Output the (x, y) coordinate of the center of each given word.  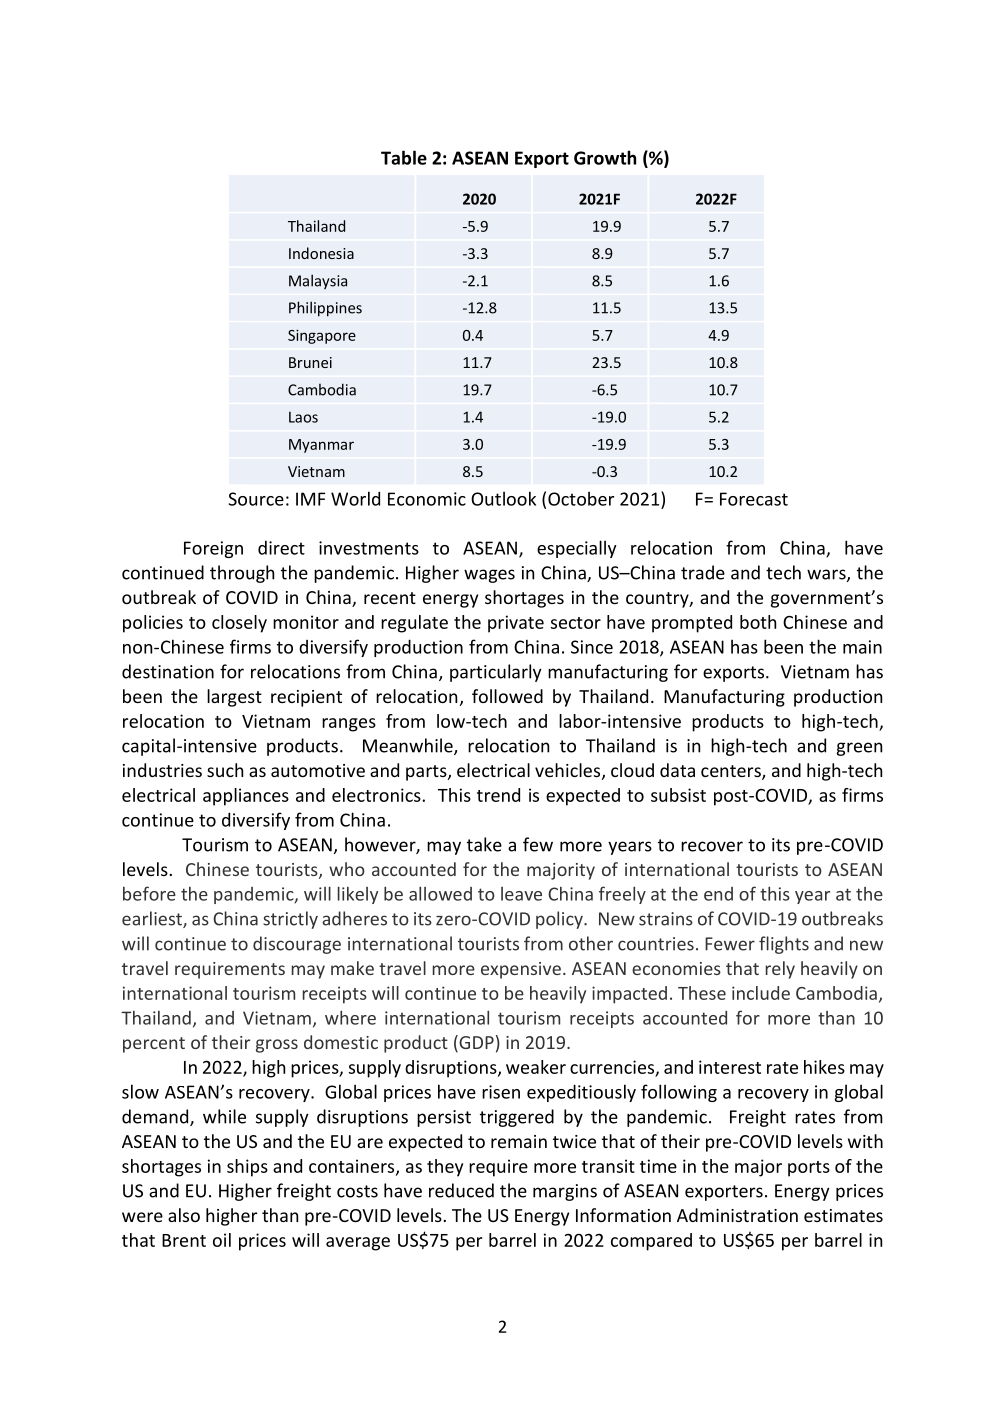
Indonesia (321, 253)
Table (404, 157)
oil (222, 1240)
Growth (605, 157)
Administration (737, 1215)
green (859, 749)
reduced (461, 1190)
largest (234, 698)
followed (507, 696)
